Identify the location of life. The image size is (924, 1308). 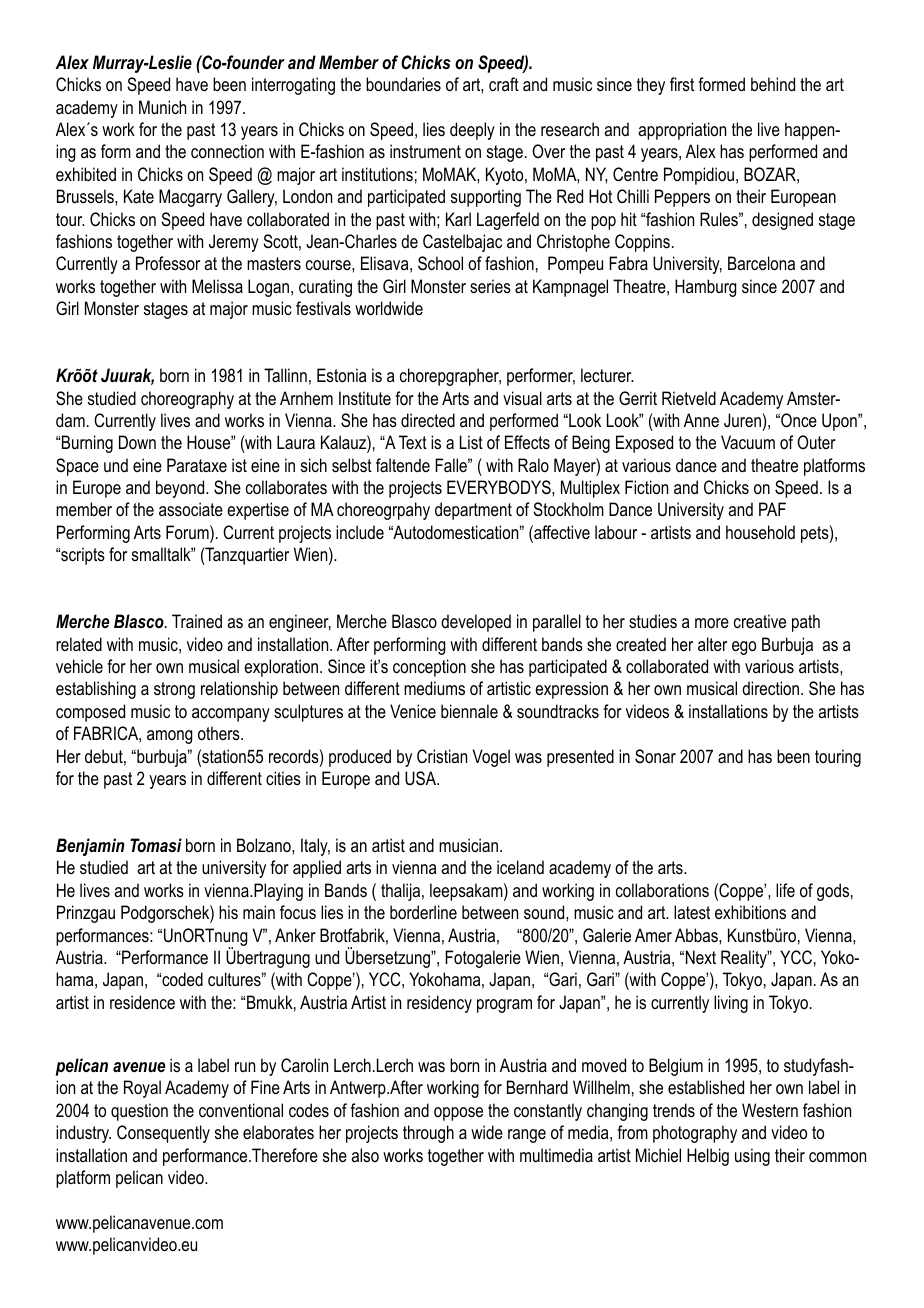
(785, 890).
